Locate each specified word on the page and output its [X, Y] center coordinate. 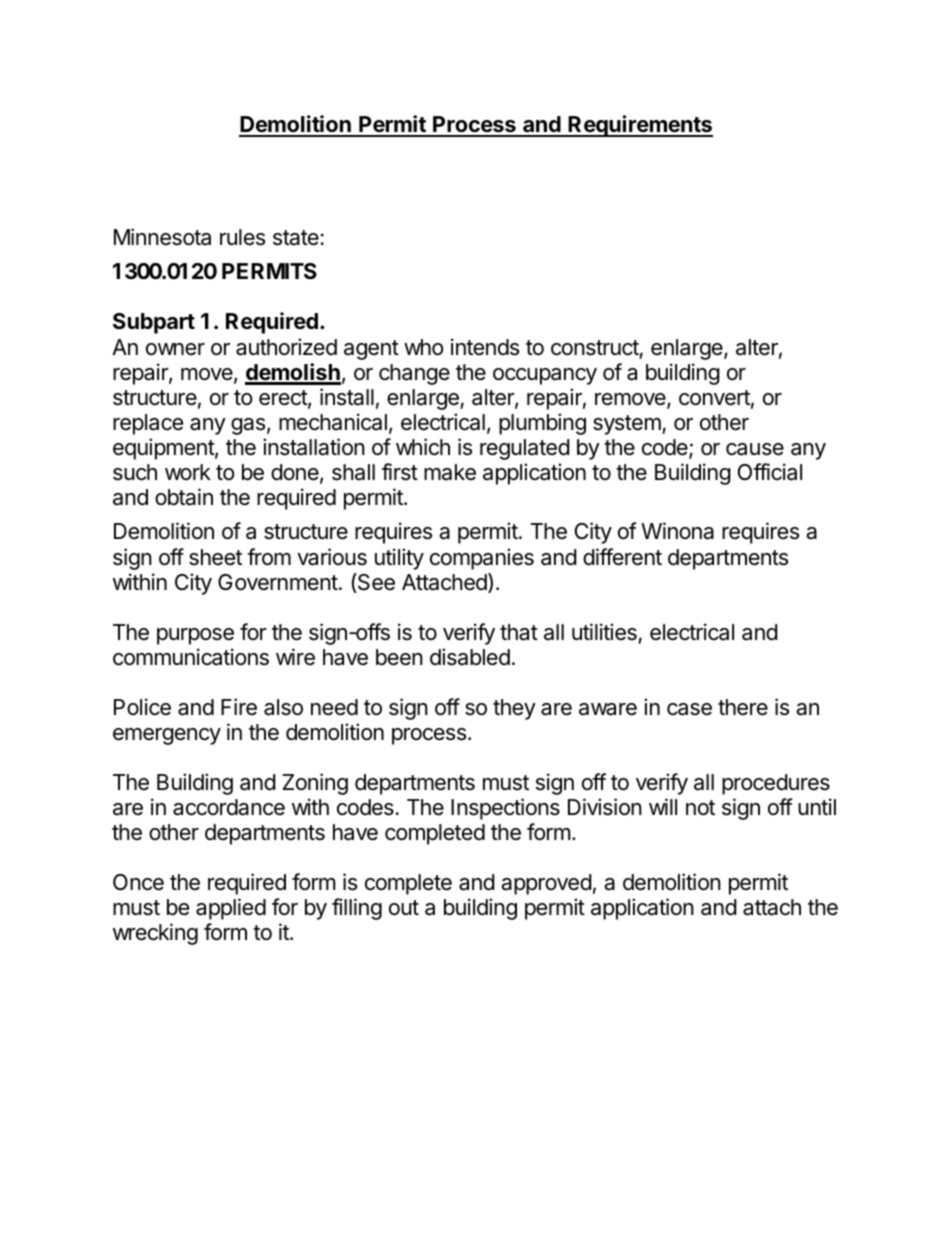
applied [231, 909]
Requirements [640, 126]
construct [595, 348]
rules [242, 237]
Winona [677, 531]
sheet [215, 557]
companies [482, 559]
